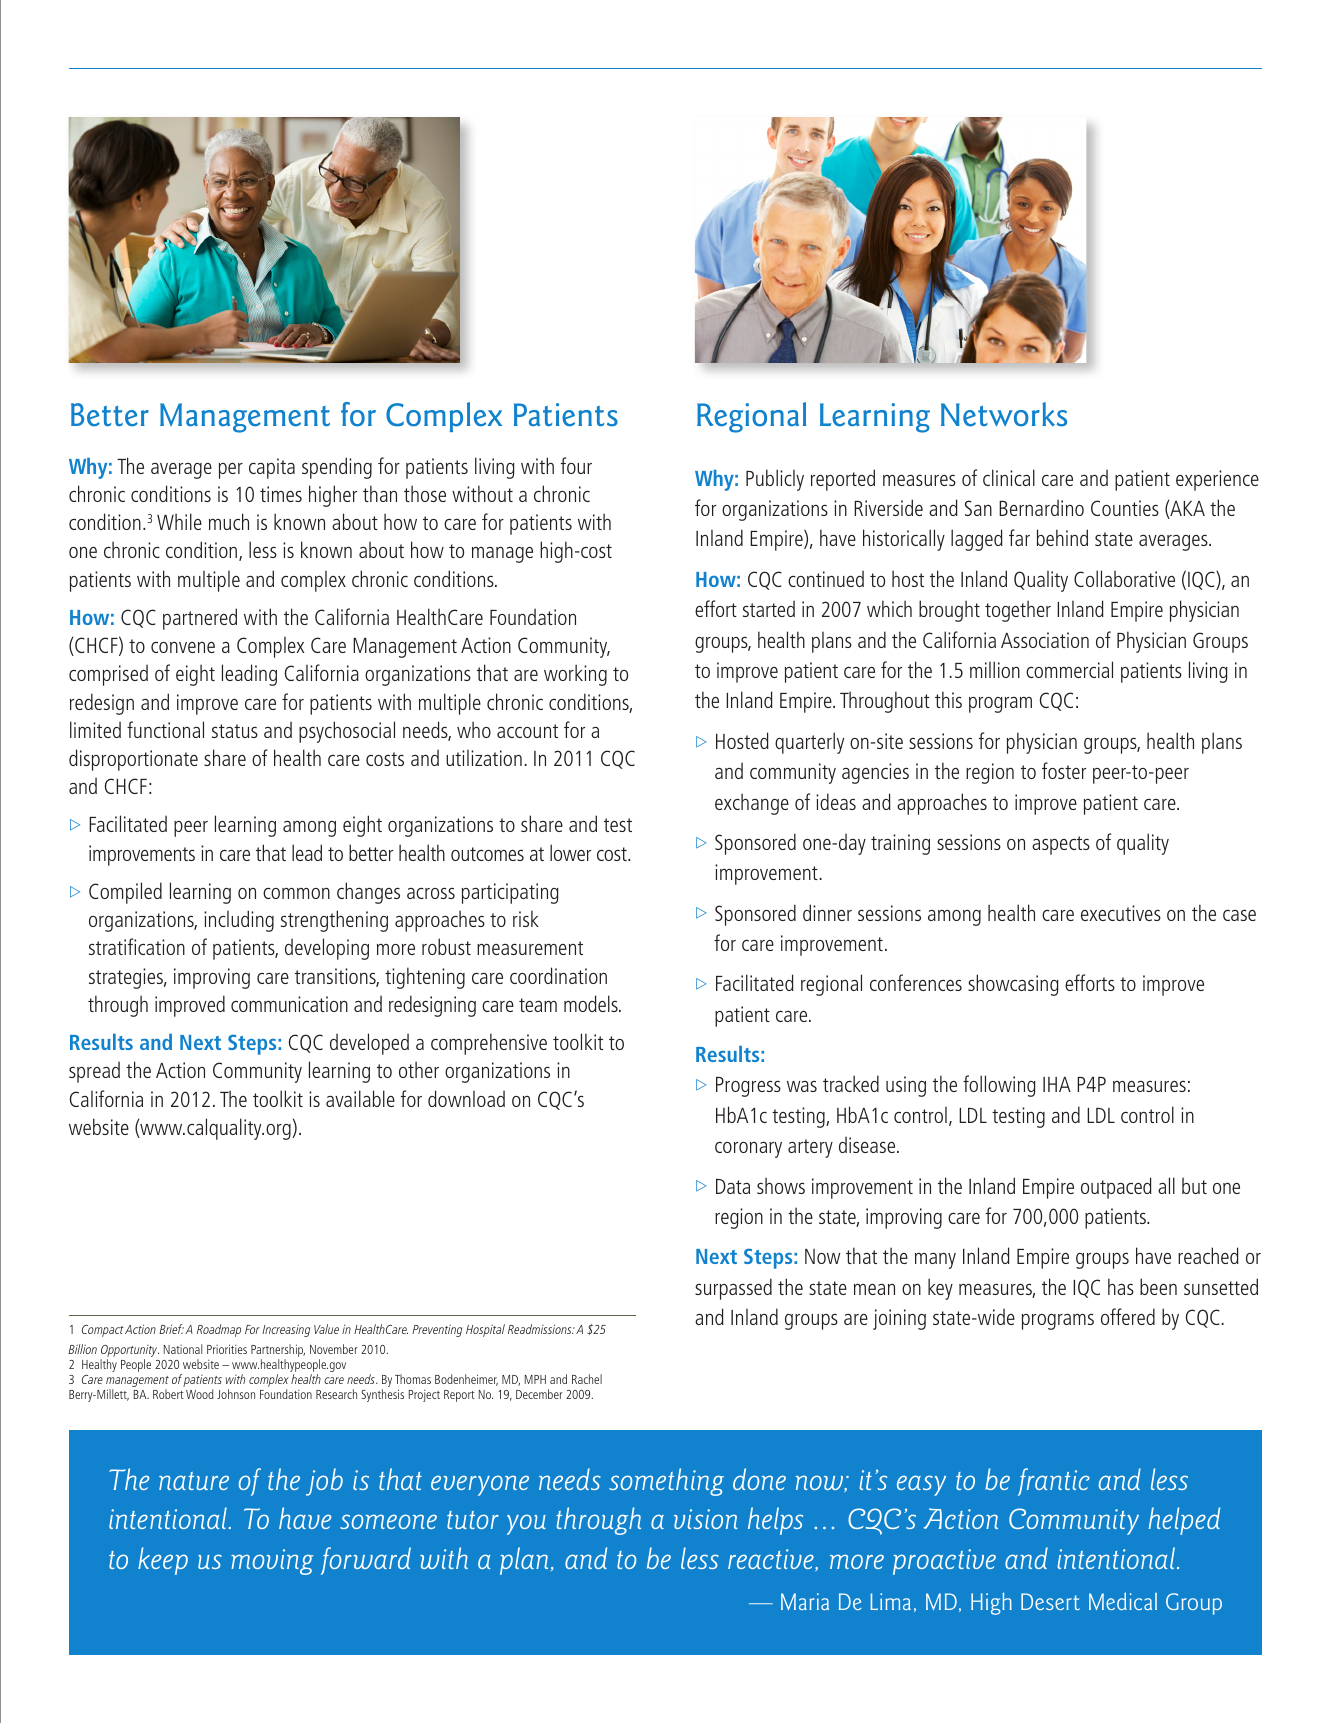 This screenshot has width=1331, height=1723. Describe the element at coordinates (1009, 477) in the screenshot. I see `clinical` at that location.
